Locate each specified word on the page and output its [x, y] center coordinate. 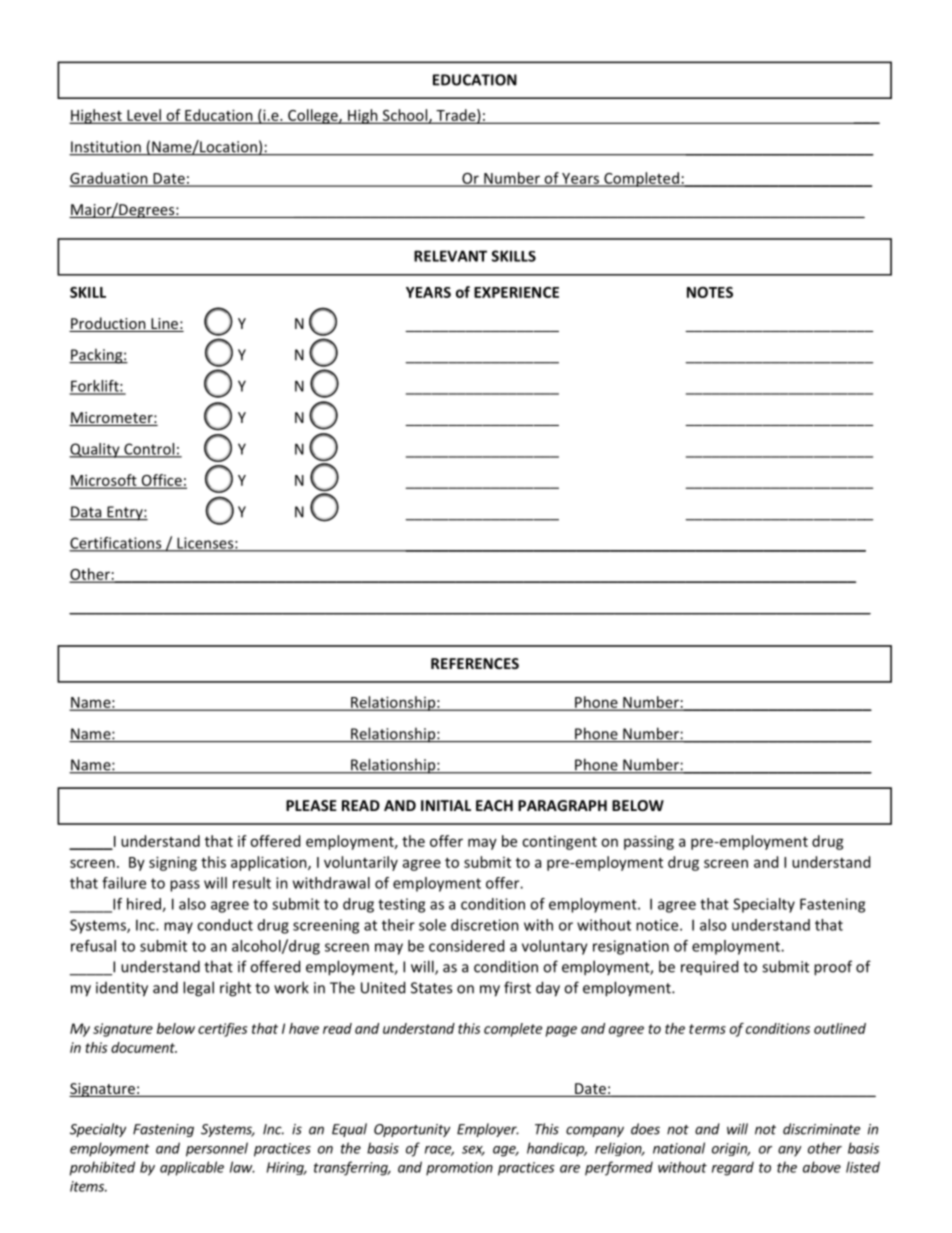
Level [144, 116]
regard [733, 1168]
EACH [494, 805]
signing [173, 863]
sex [473, 1151]
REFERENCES [475, 663]
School [405, 116]
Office [161, 481]
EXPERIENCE [516, 292]
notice [658, 925]
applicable [192, 1168]
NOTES [710, 292]
